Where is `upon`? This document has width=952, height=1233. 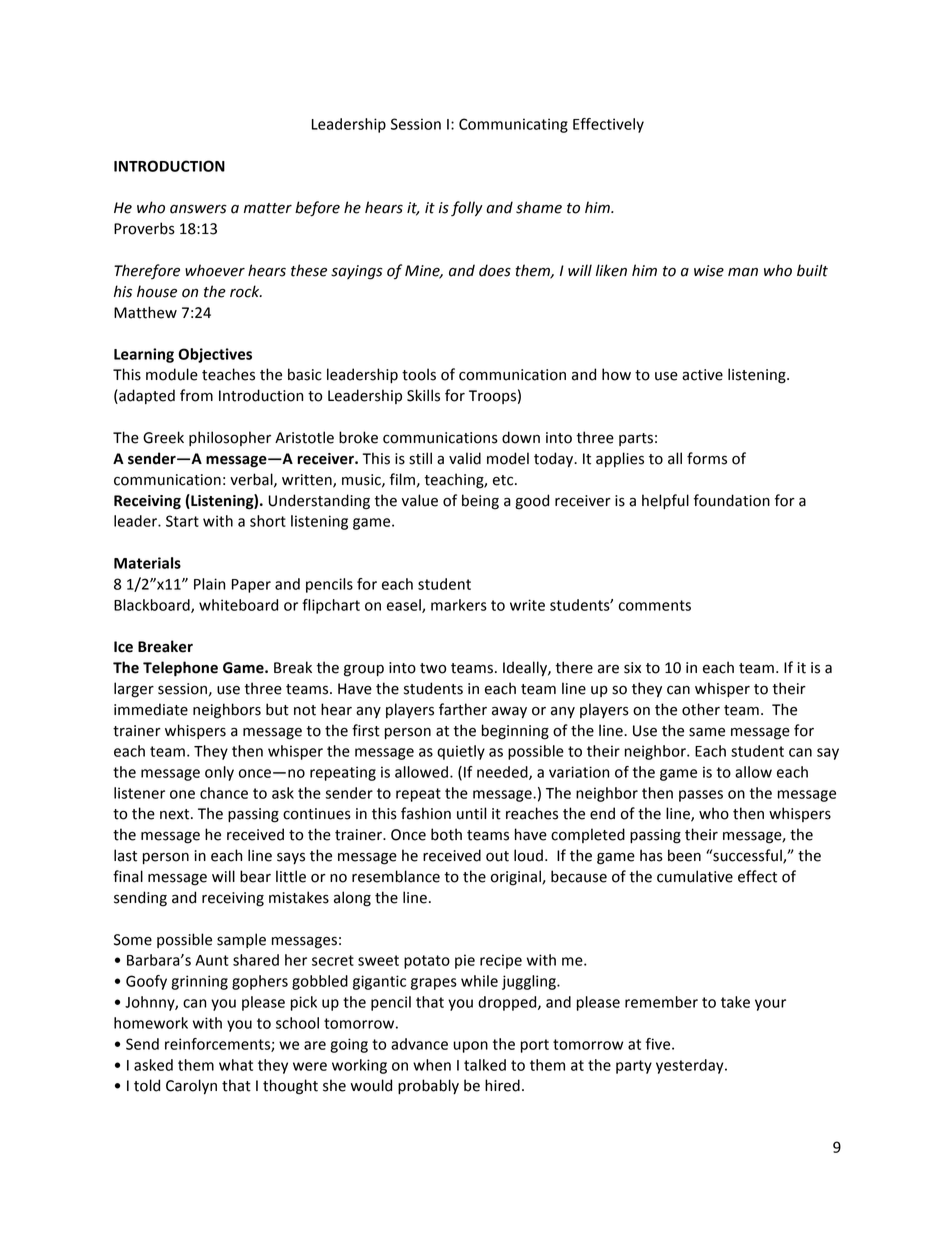 upon is located at coordinates (470, 1047).
